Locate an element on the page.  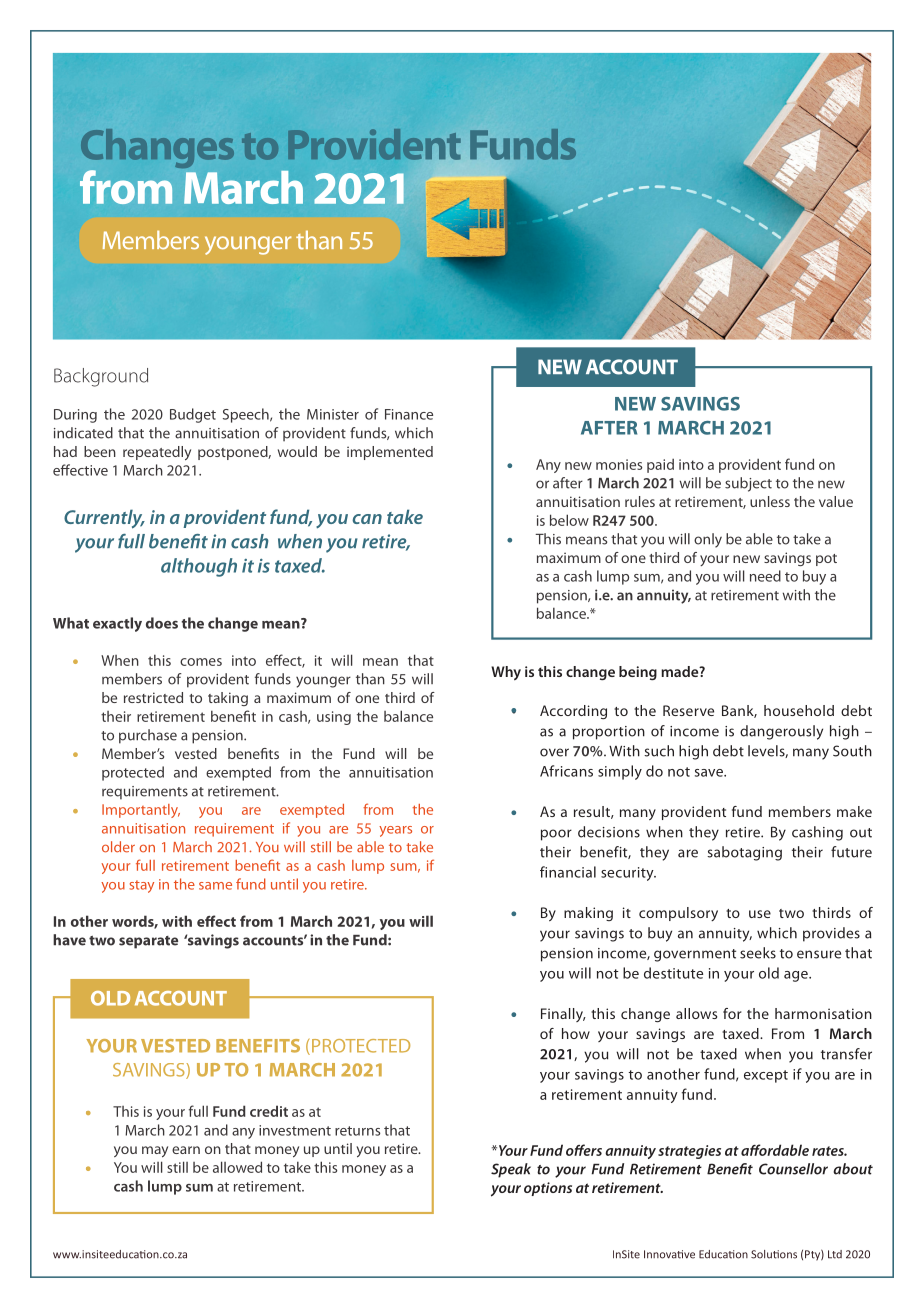
separate is located at coordinates (148, 942).
